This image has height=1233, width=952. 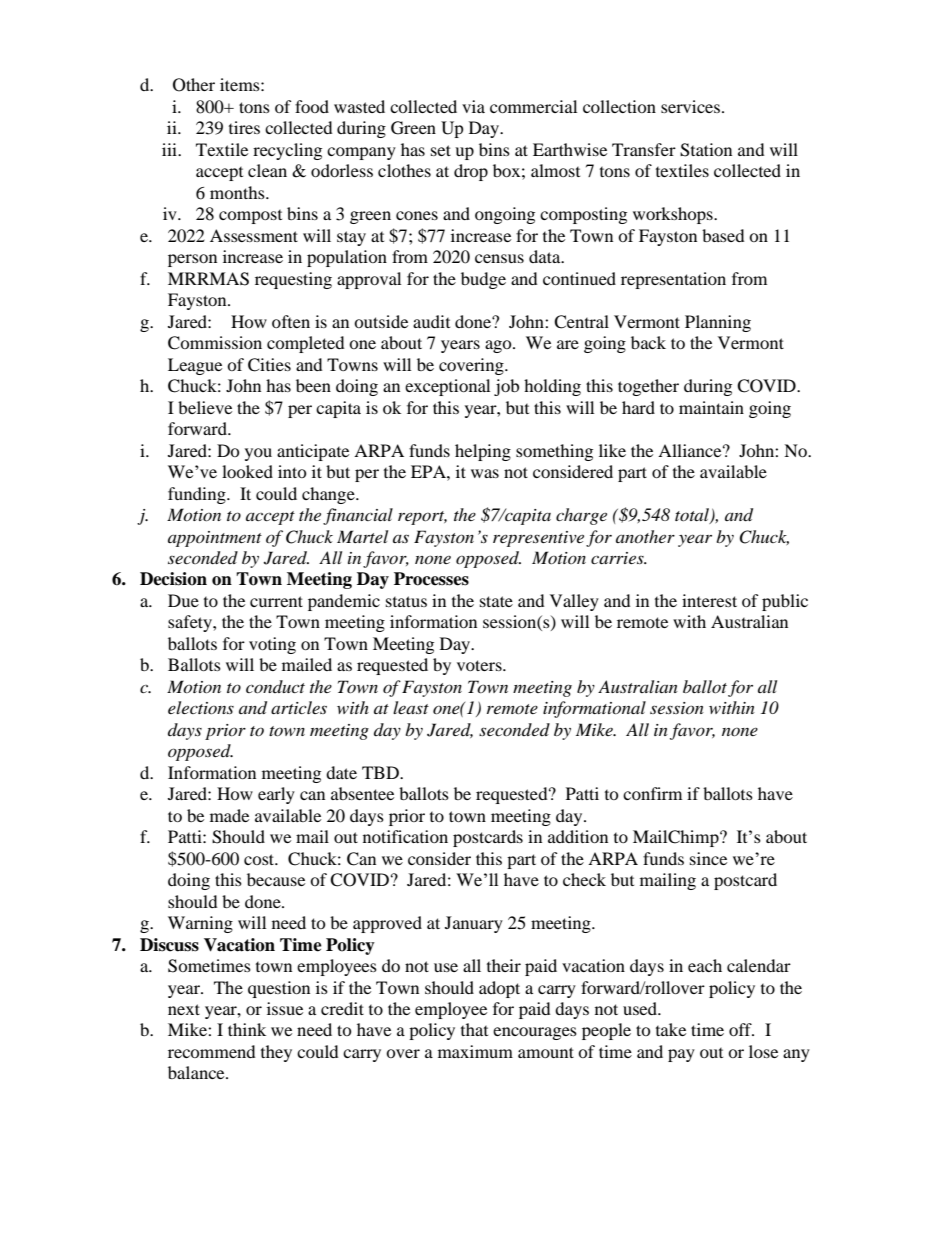 I want to click on Station, so click(x=706, y=150).
